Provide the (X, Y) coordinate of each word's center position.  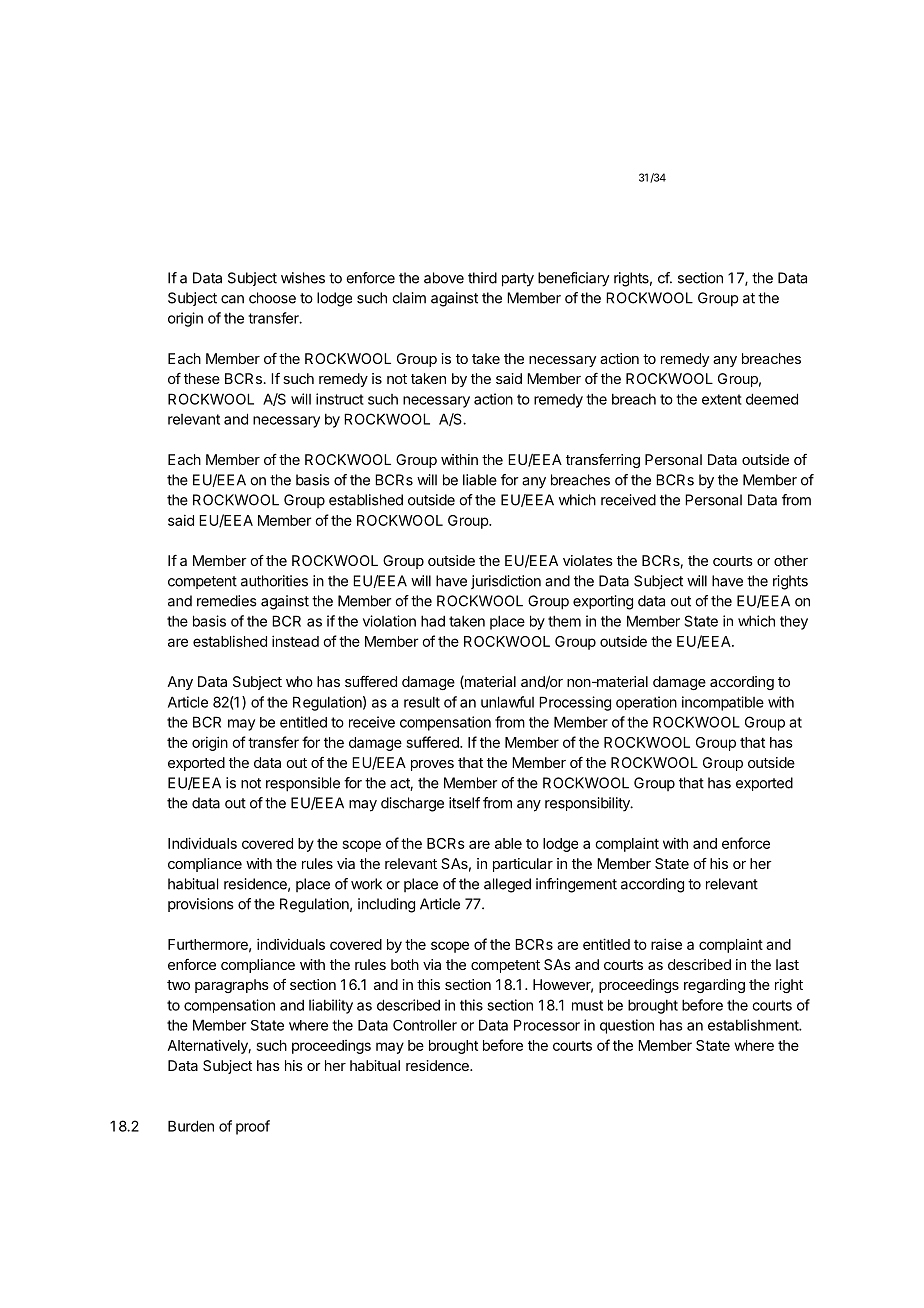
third (482, 278)
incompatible (723, 703)
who (299, 681)
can (232, 299)
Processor (547, 1025)
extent (722, 399)
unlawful (507, 702)
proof (253, 1127)
